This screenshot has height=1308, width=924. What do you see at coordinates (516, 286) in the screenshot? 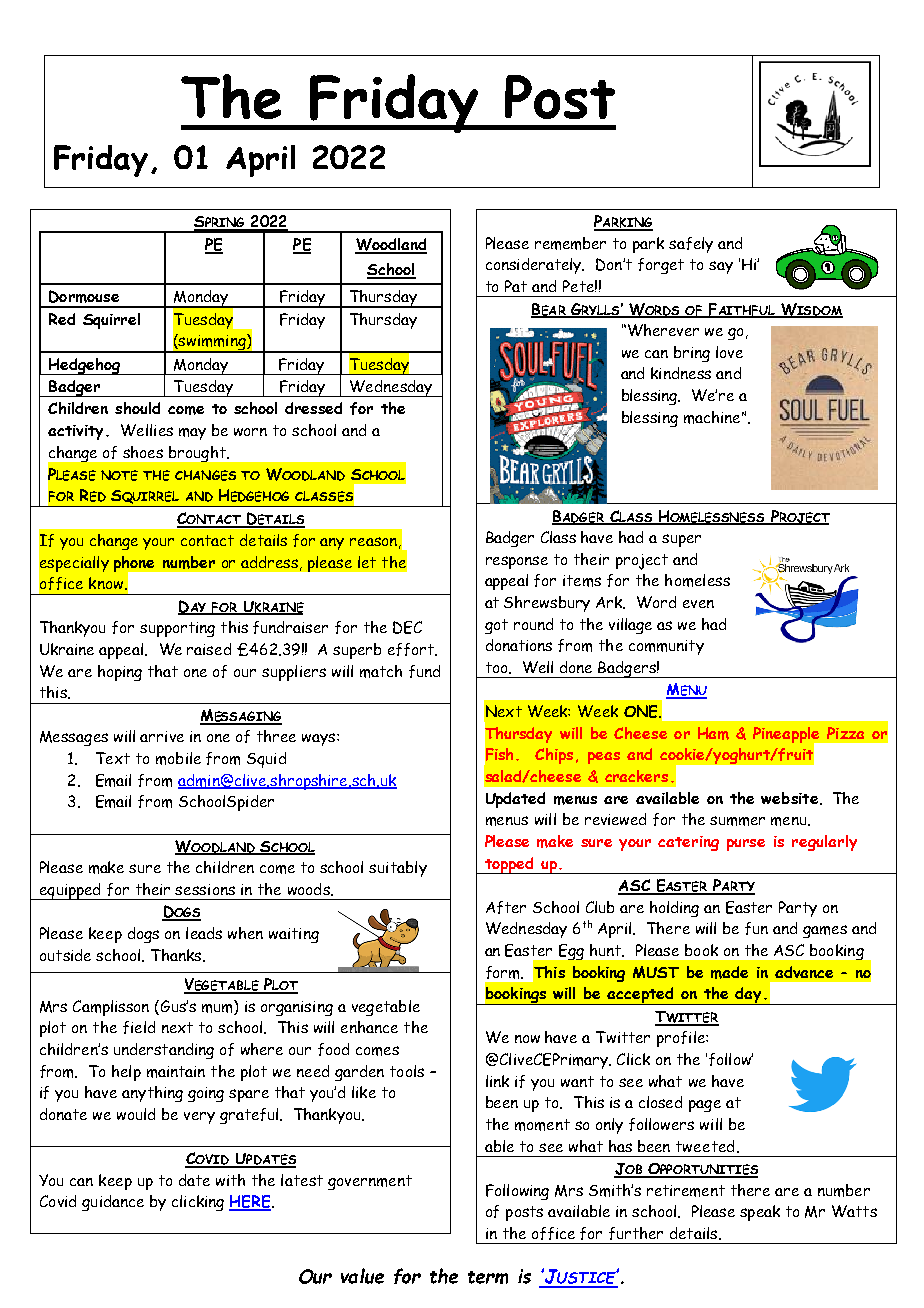
I see `Pat` at bounding box center [516, 286].
